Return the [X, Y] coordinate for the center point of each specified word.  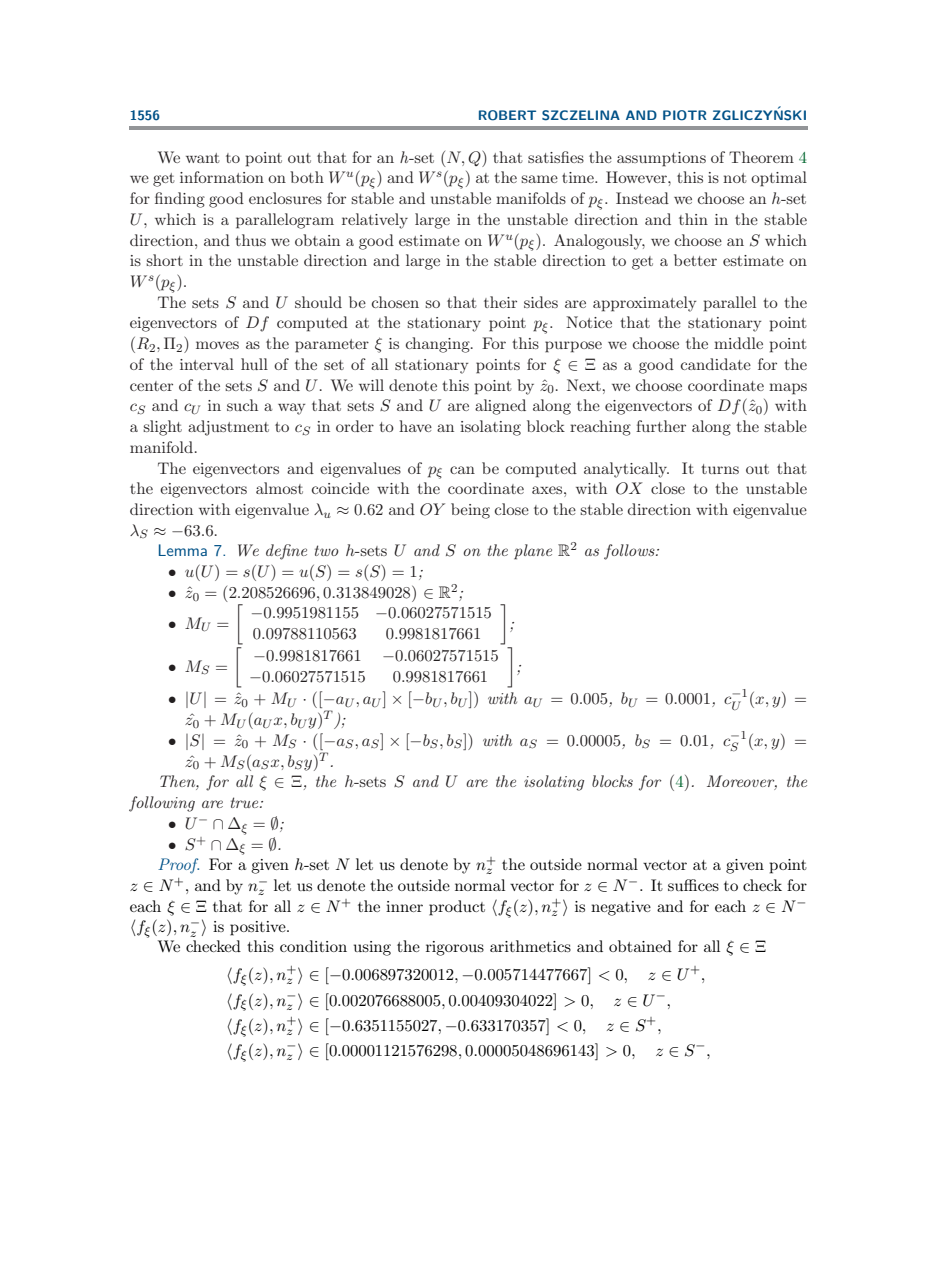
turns [720, 469]
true [246, 802]
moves [217, 345]
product [457, 908]
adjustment [228, 428]
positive [259, 928]
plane [533, 552]
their [500, 302]
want [203, 158]
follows [630, 552]
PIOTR [684, 115]
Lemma [183, 550]
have [415, 426]
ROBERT [507, 115]
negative [621, 908]
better [695, 260]
